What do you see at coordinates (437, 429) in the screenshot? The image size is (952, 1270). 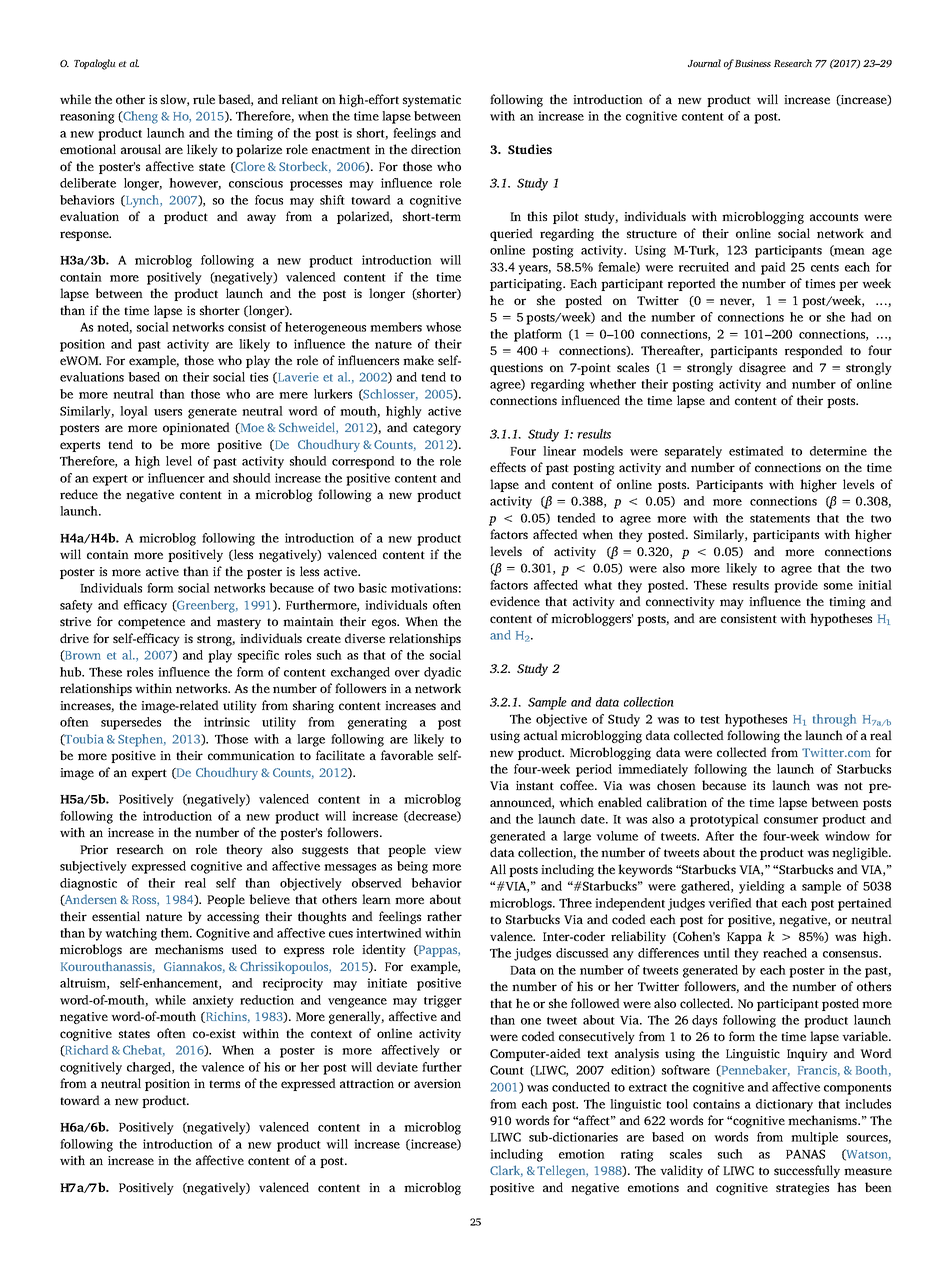 I see `category` at bounding box center [437, 429].
